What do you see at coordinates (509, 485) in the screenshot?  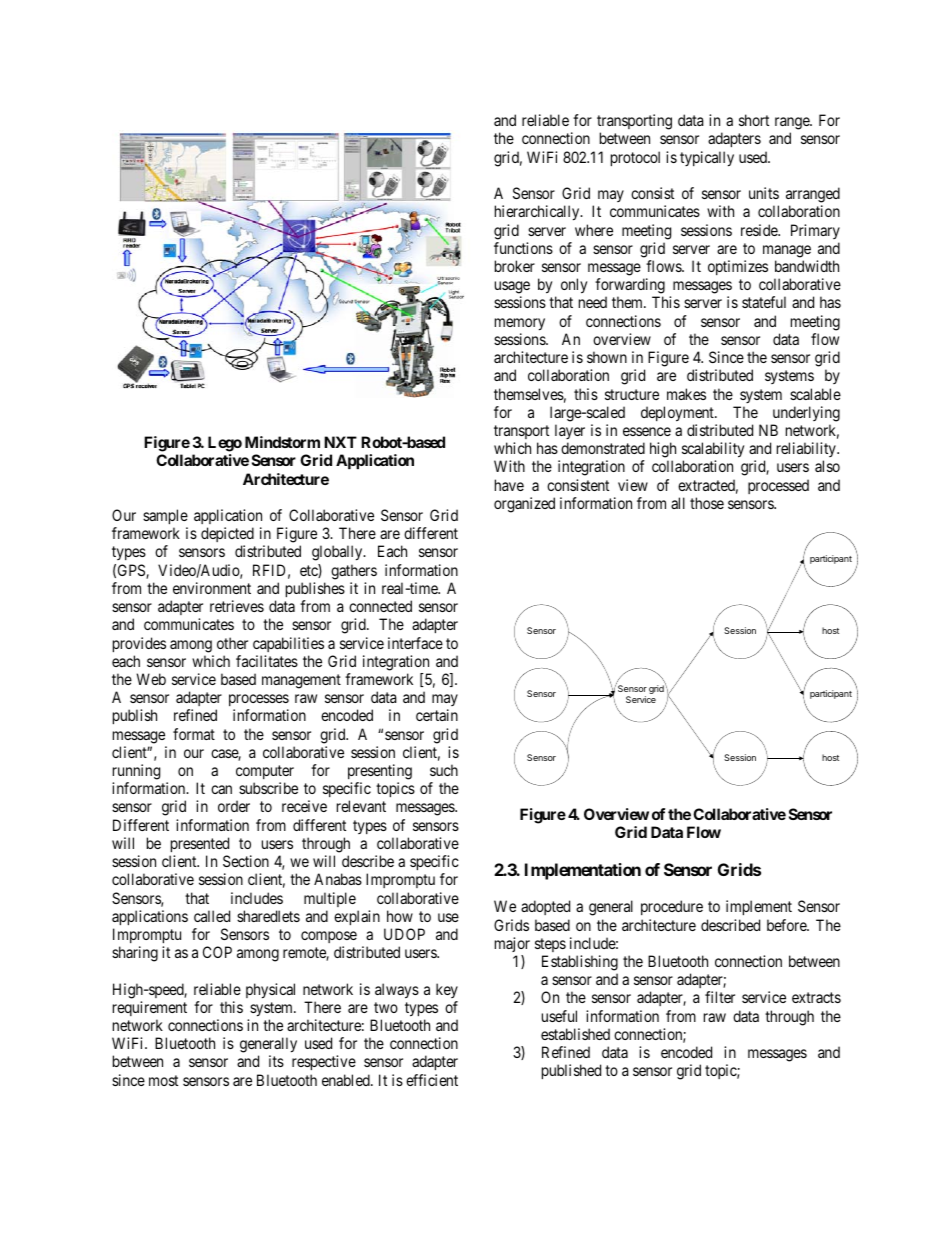 I see `have` at bounding box center [509, 485].
